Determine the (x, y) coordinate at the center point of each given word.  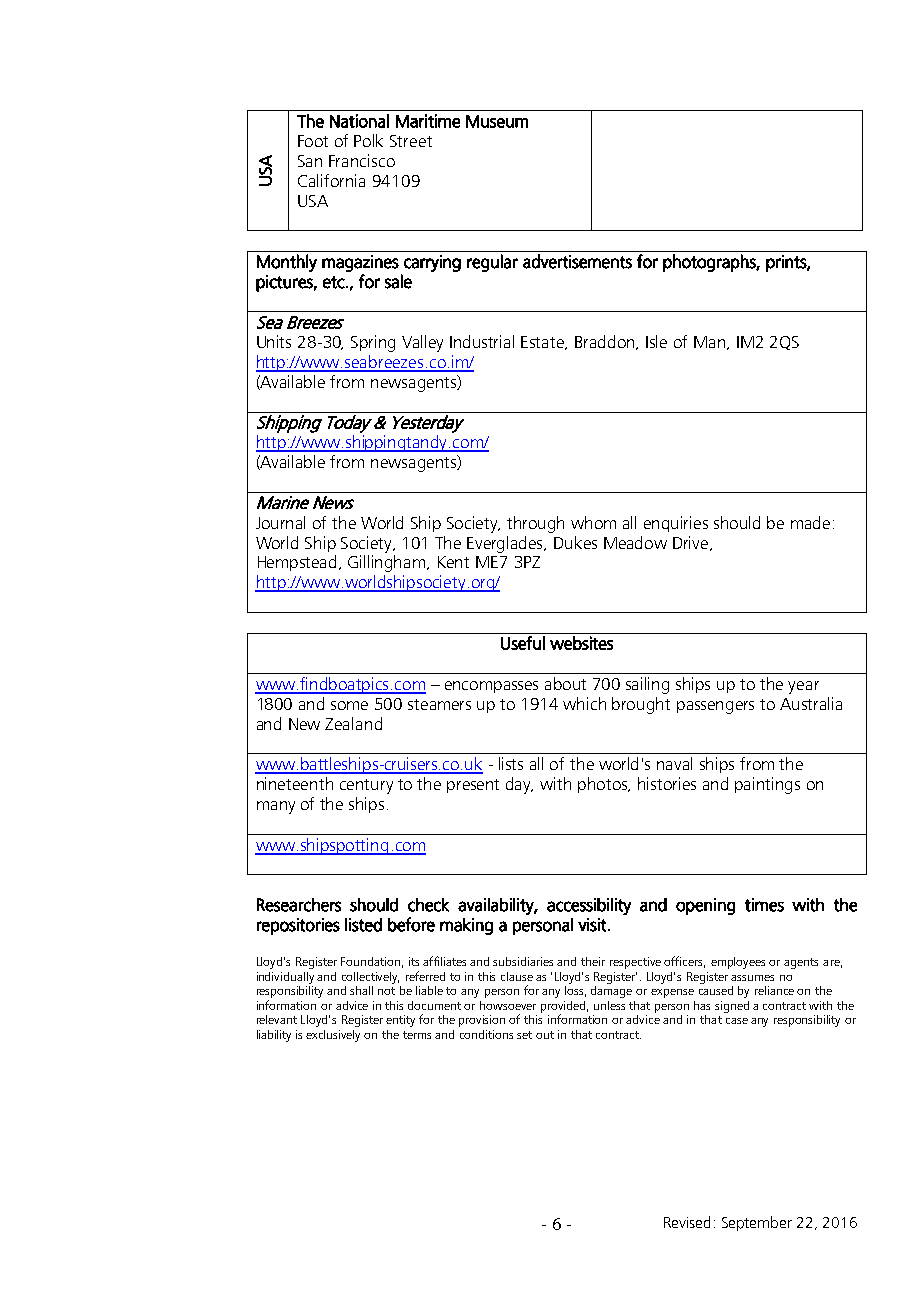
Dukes (575, 542)
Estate (544, 343)
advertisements (577, 261)
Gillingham (388, 563)
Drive (692, 543)
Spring (373, 343)
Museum (497, 121)
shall (361, 990)
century (366, 786)
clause (517, 976)
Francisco (362, 160)
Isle (656, 341)
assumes (752, 978)
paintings (767, 785)
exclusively (333, 1036)
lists (511, 763)
